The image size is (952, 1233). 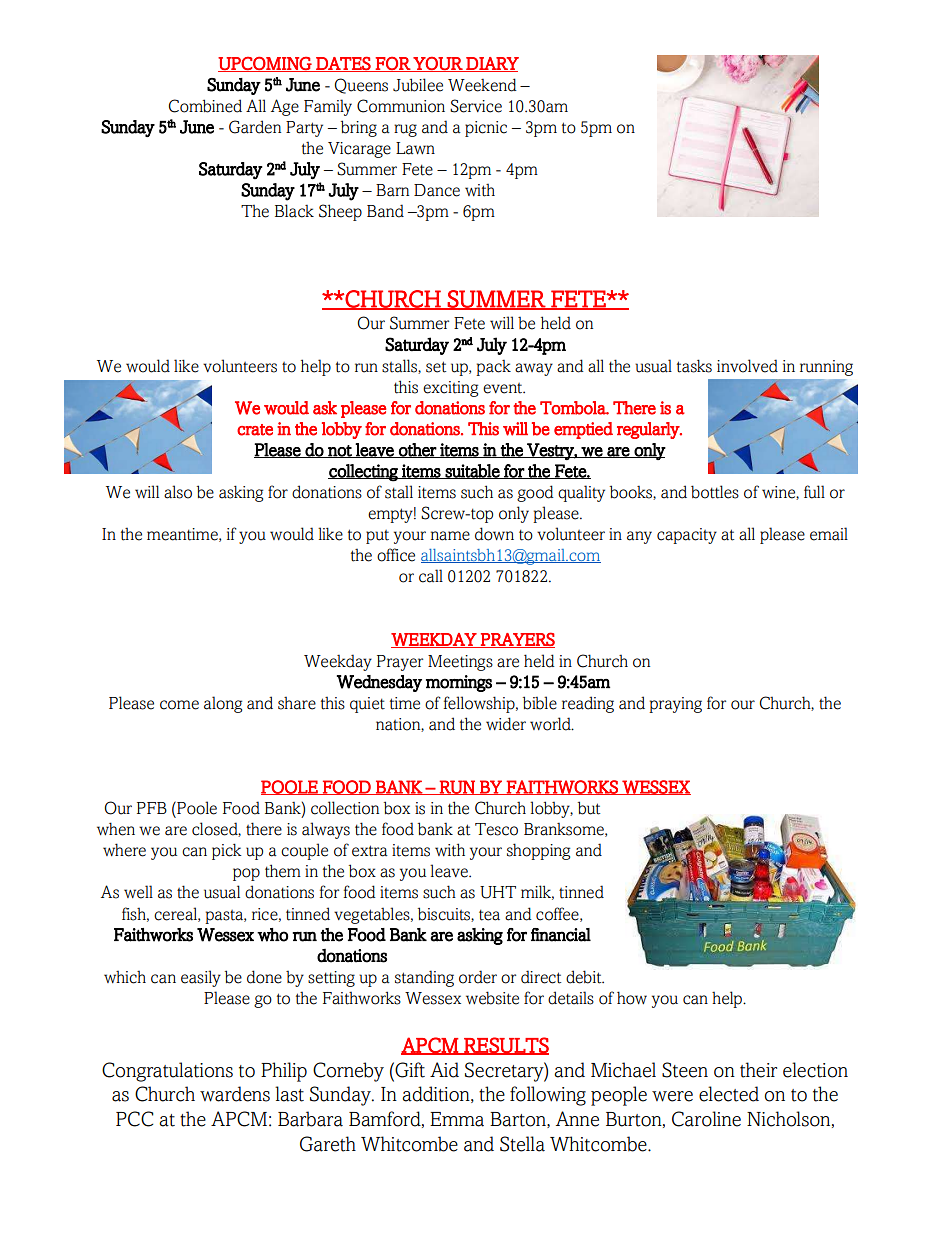 I want to click on elected, so click(x=729, y=1094).
